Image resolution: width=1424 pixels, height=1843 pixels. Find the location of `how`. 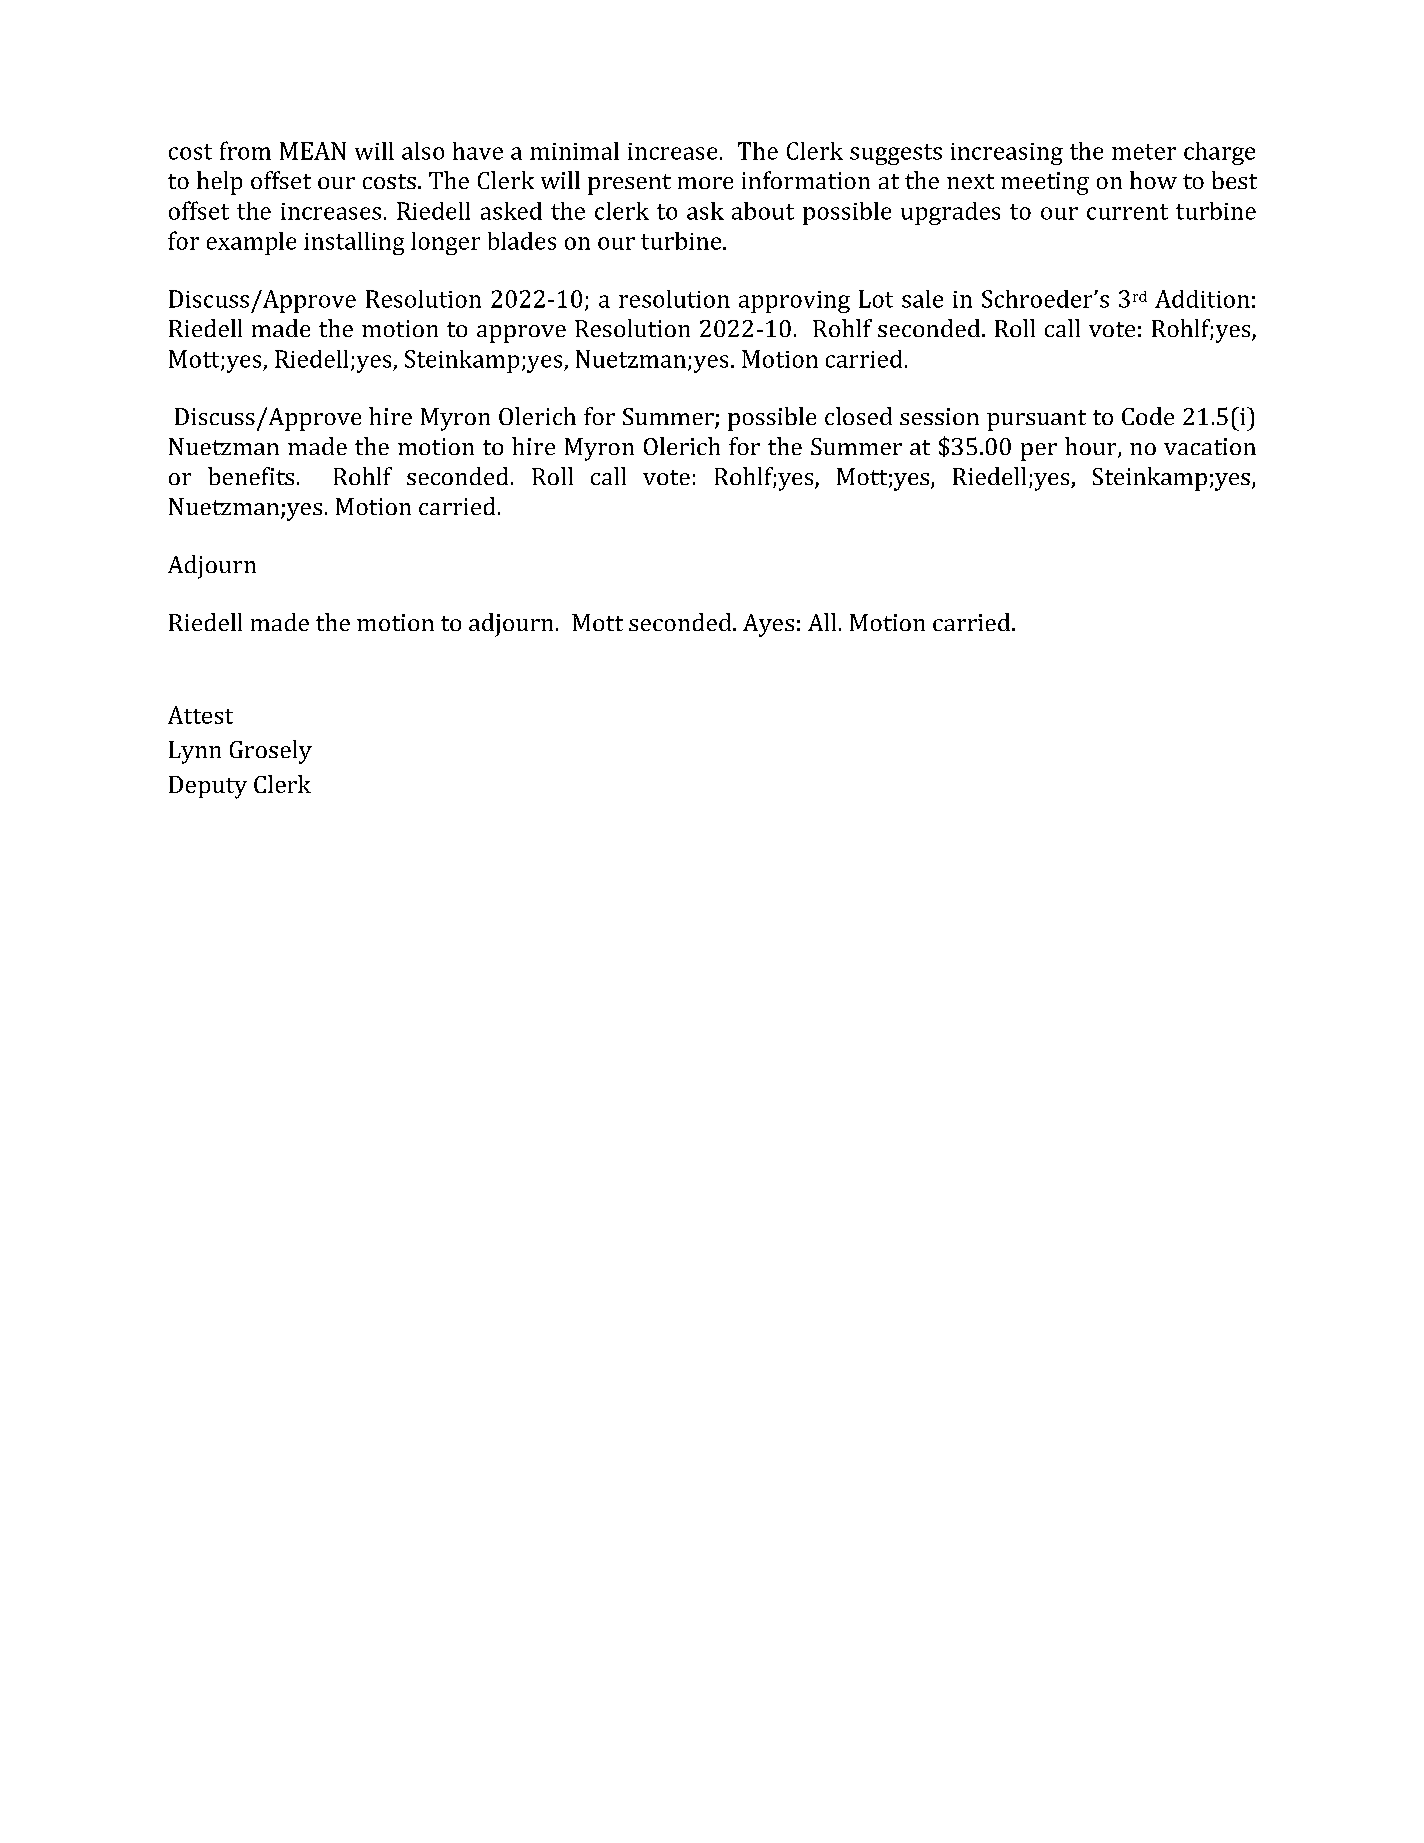

how is located at coordinates (1153, 180).
